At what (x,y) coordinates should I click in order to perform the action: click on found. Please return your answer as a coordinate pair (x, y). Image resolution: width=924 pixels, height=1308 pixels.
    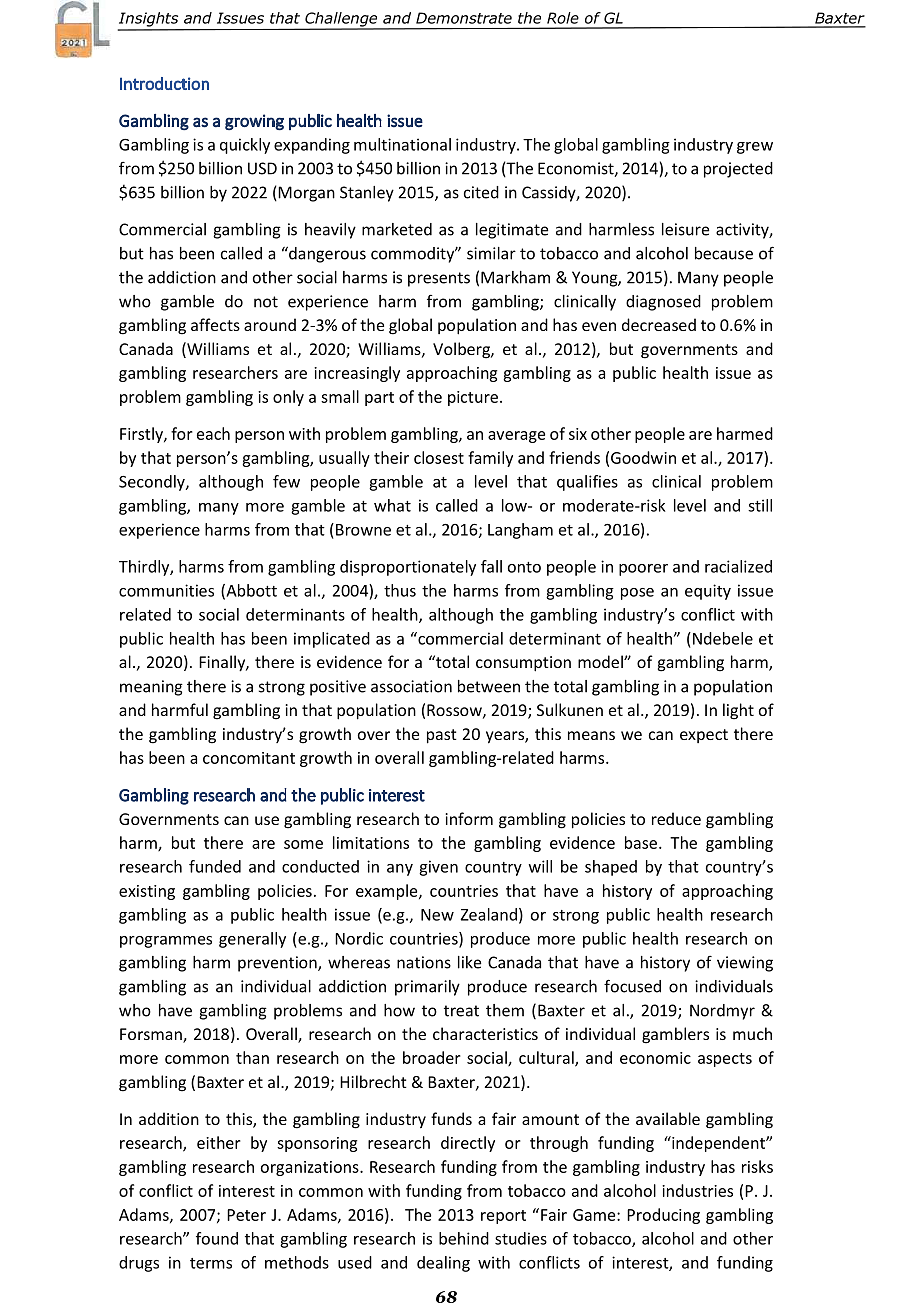
    Looking at the image, I should click on (217, 1238).
